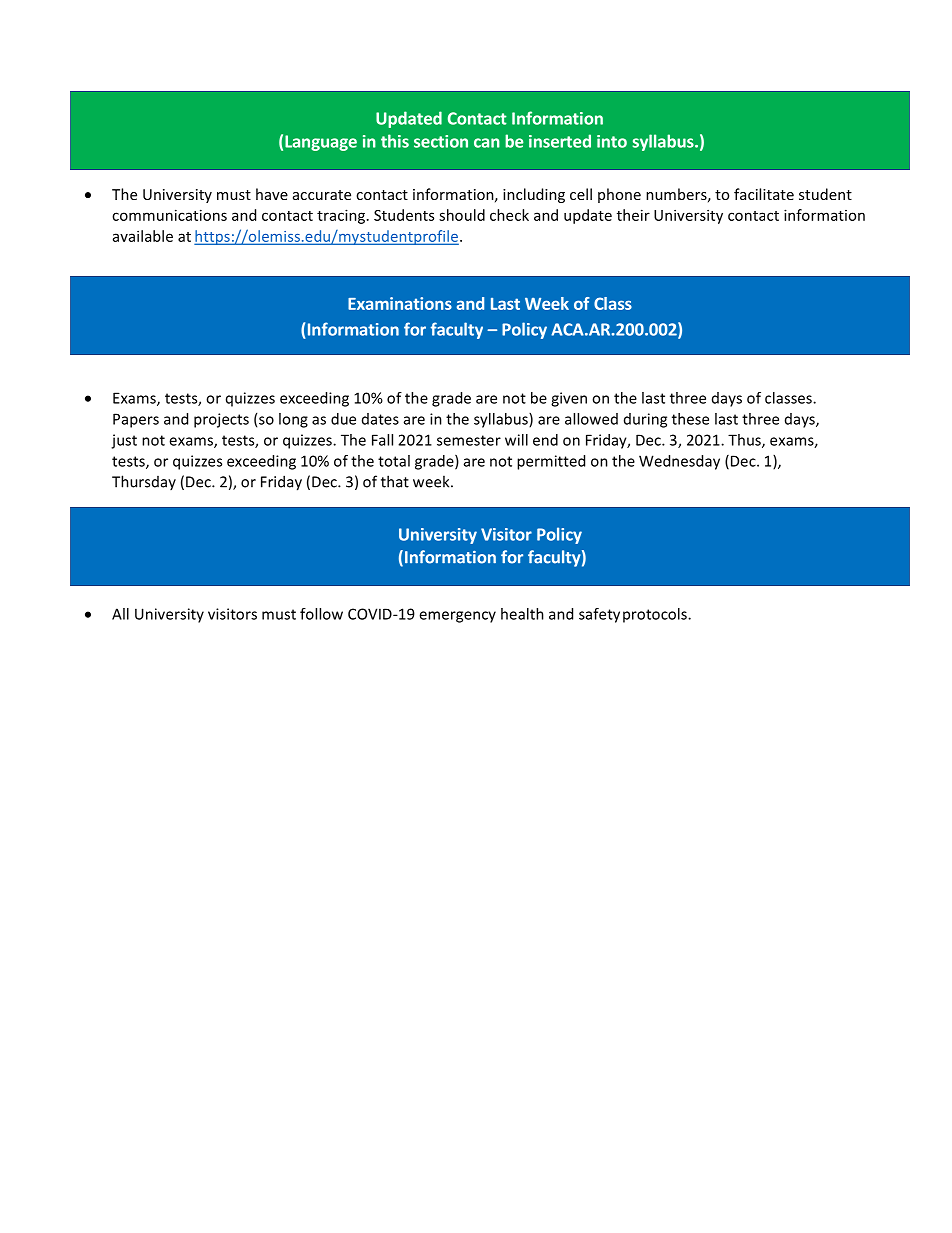 The width and height of the screenshot is (952, 1233). Describe the element at coordinates (457, 617) in the screenshot. I see `emergency` at that location.
